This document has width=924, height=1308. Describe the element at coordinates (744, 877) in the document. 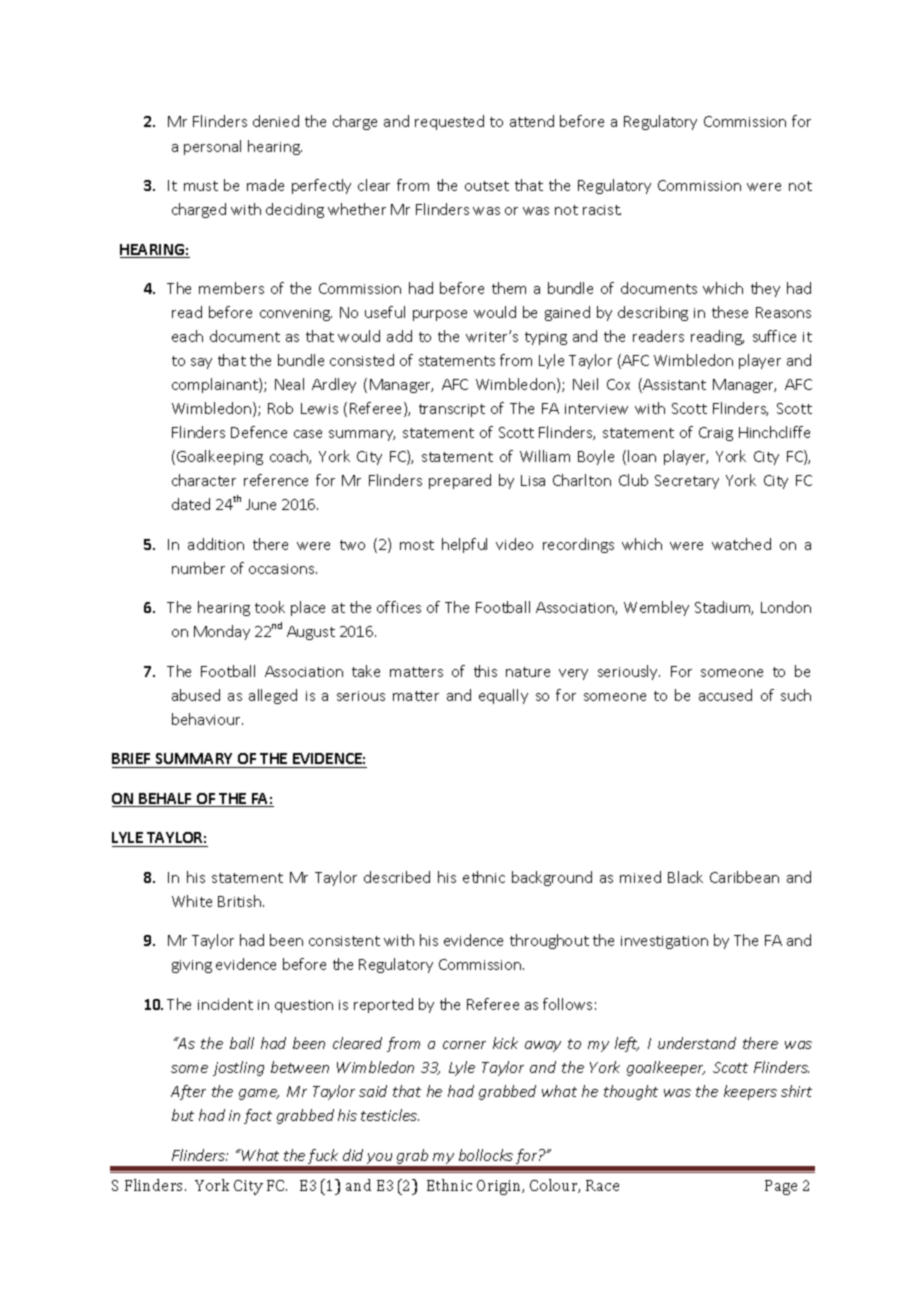

I see `Caribbean` at that location.
